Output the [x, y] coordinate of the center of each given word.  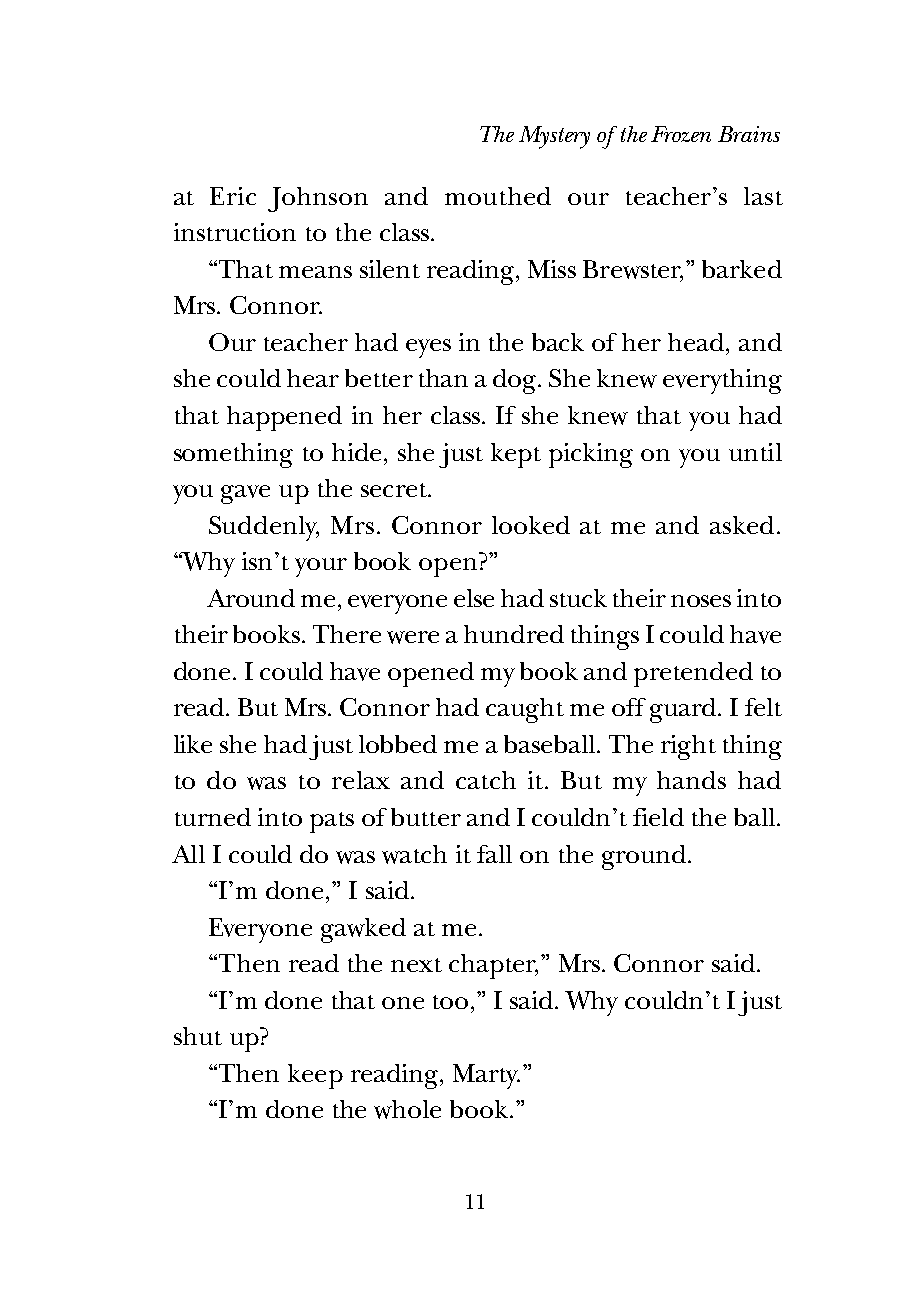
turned [213, 817]
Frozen [681, 134]
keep [315, 1076]
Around [251, 598]
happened [284, 418]
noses [701, 601]
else [474, 598]
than [443, 378]
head [697, 342]
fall [494, 854]
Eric [233, 196]
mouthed [498, 196]
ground [645, 857]
